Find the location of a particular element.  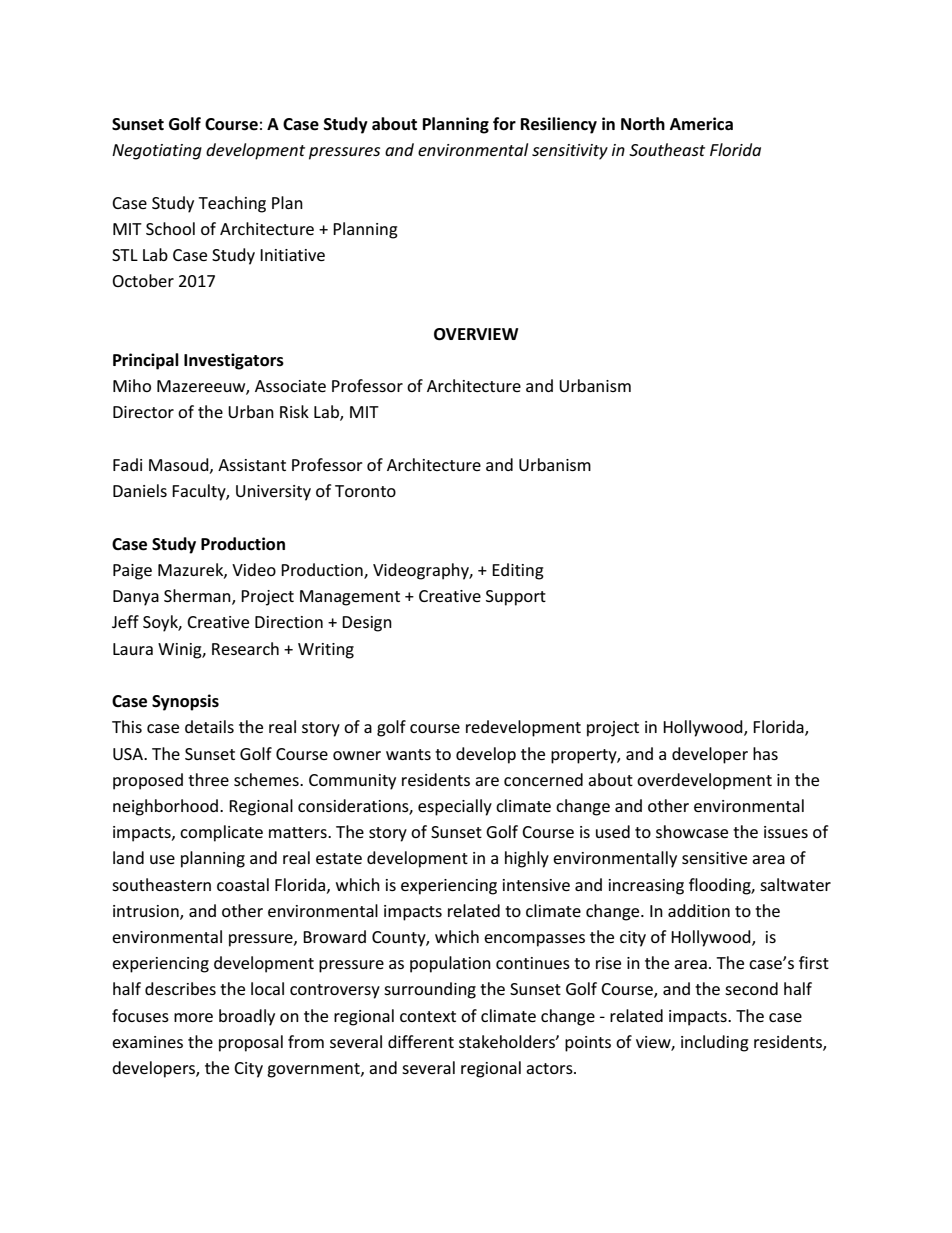

more is located at coordinates (193, 1017).
